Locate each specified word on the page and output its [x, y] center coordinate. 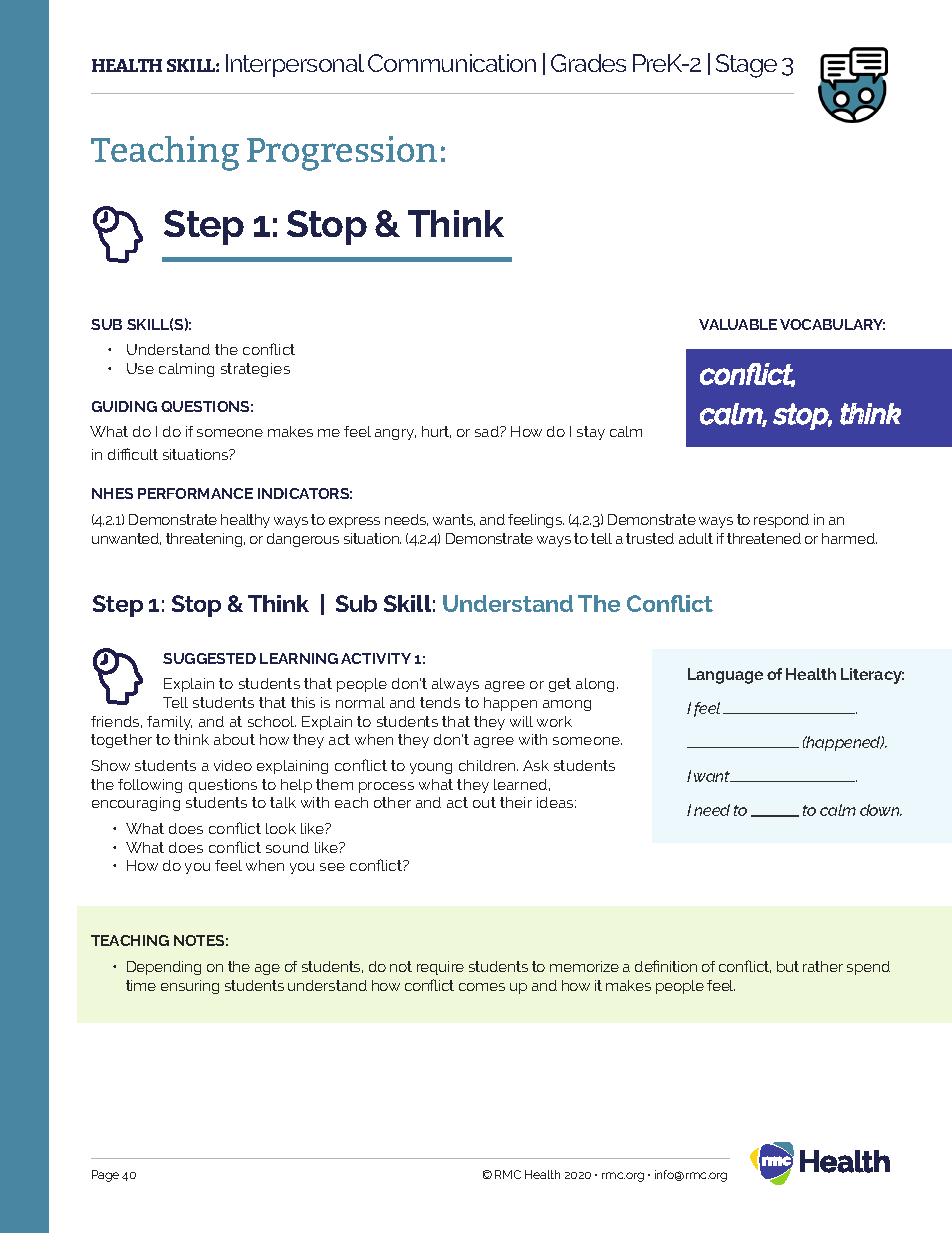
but [788, 966]
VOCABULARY [832, 324]
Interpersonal [295, 65]
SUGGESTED [209, 658]
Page [105, 1176]
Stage [746, 66]
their [516, 802]
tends [440, 702]
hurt [436, 432]
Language [725, 676]
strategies [255, 370]
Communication [452, 63]
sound [287, 847]
